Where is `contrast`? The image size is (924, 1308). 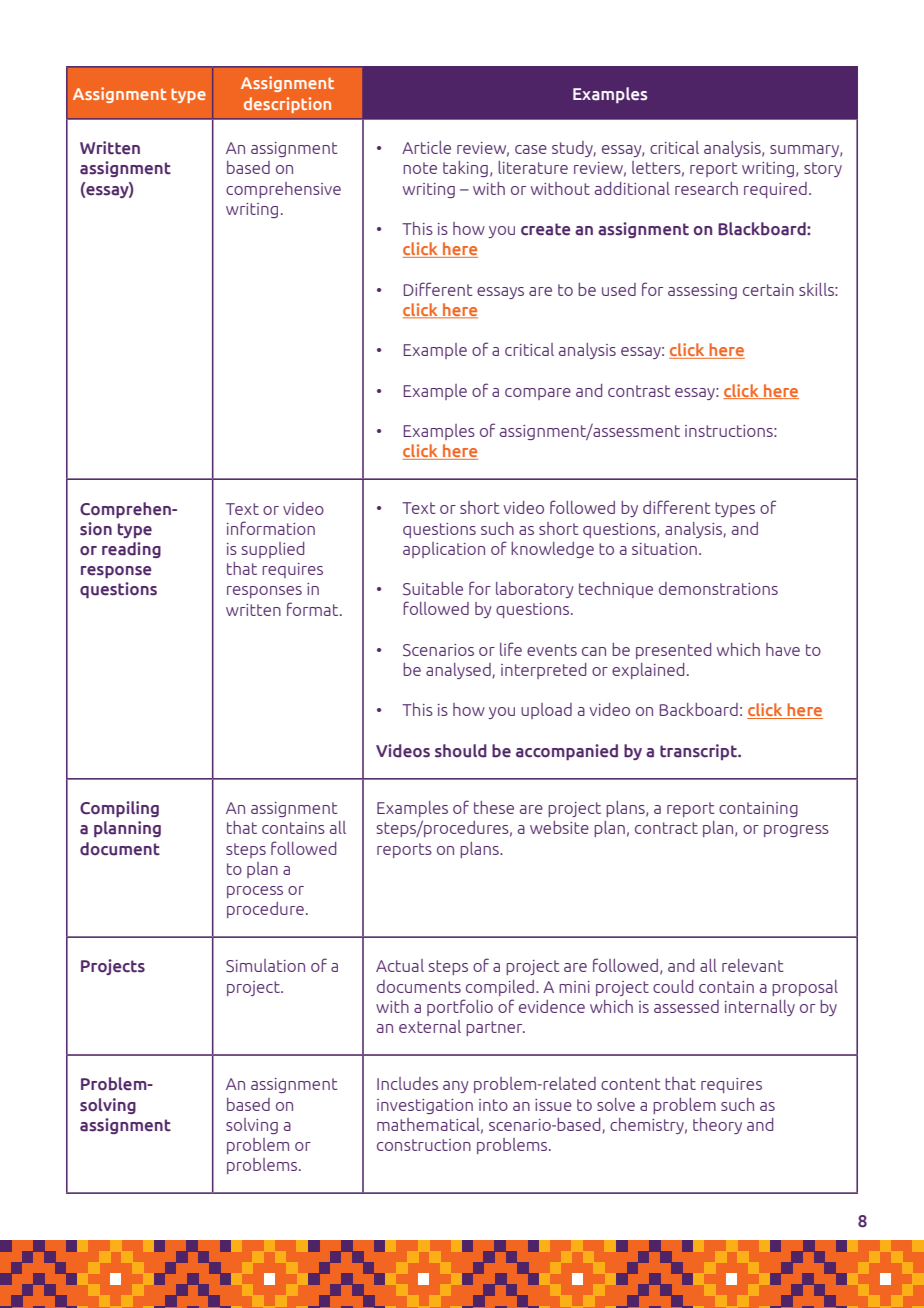
contrast is located at coordinates (639, 391).
